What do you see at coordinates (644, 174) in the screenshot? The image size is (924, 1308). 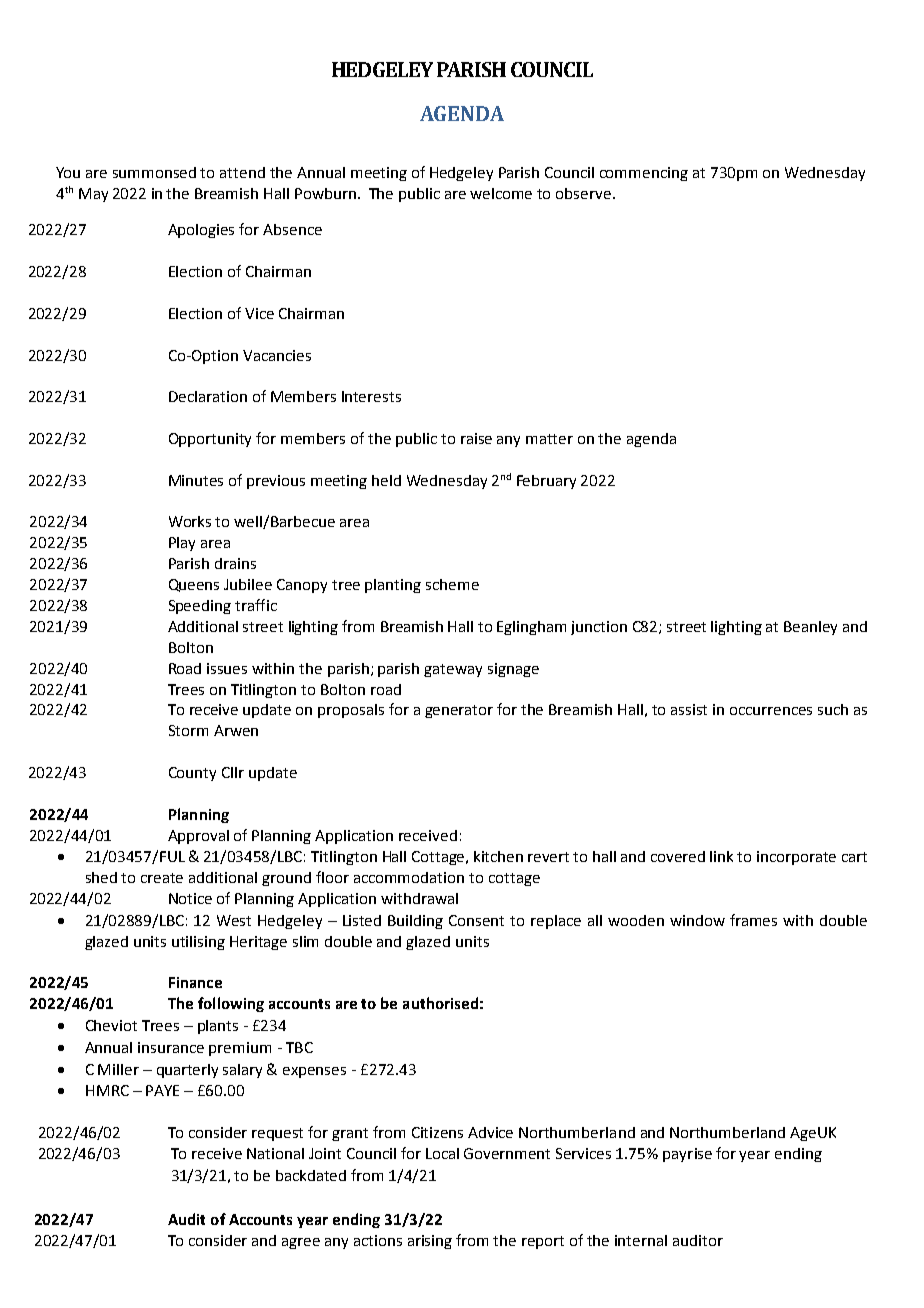 I see `commencing` at bounding box center [644, 174].
